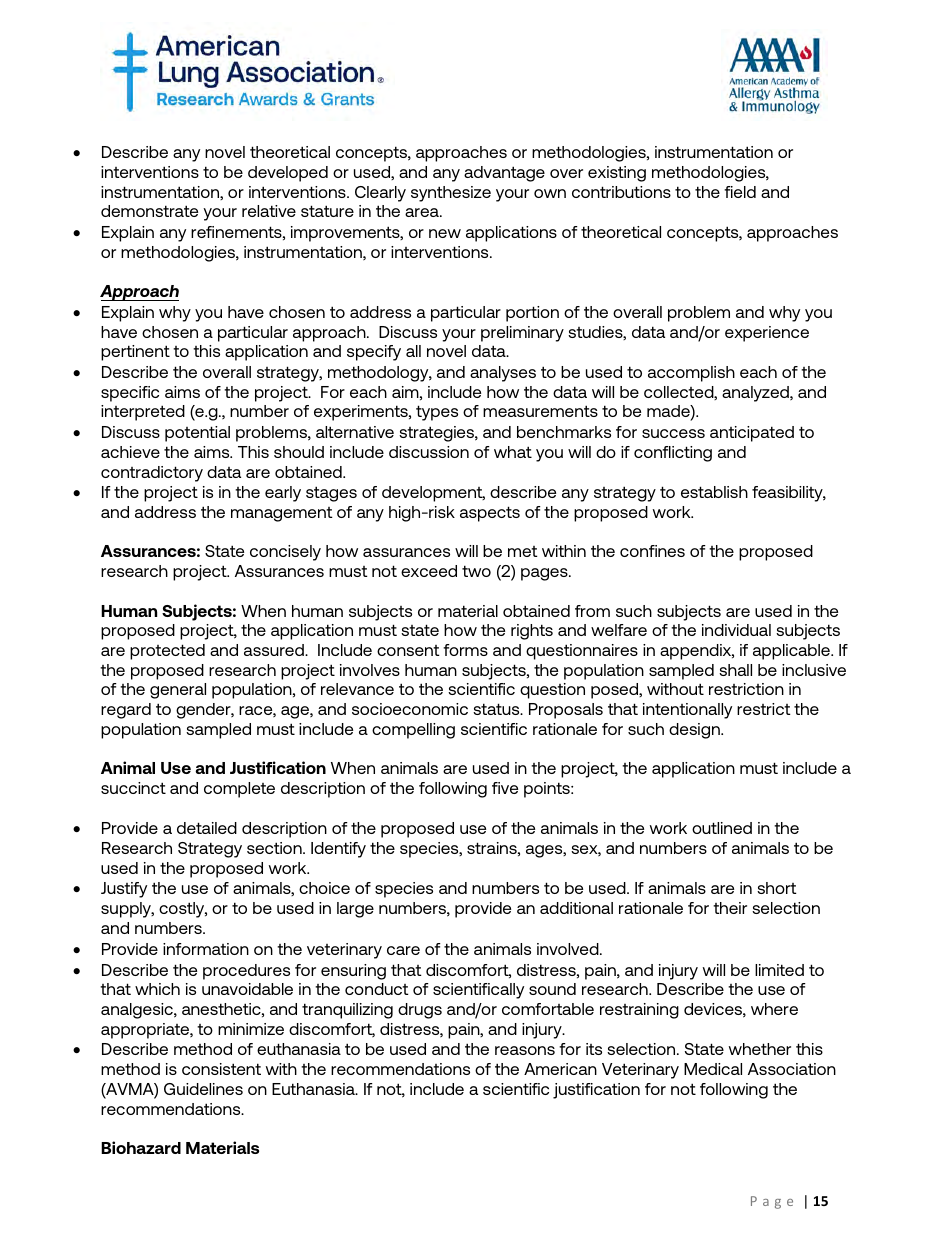  I want to click on shall, so click(735, 670).
